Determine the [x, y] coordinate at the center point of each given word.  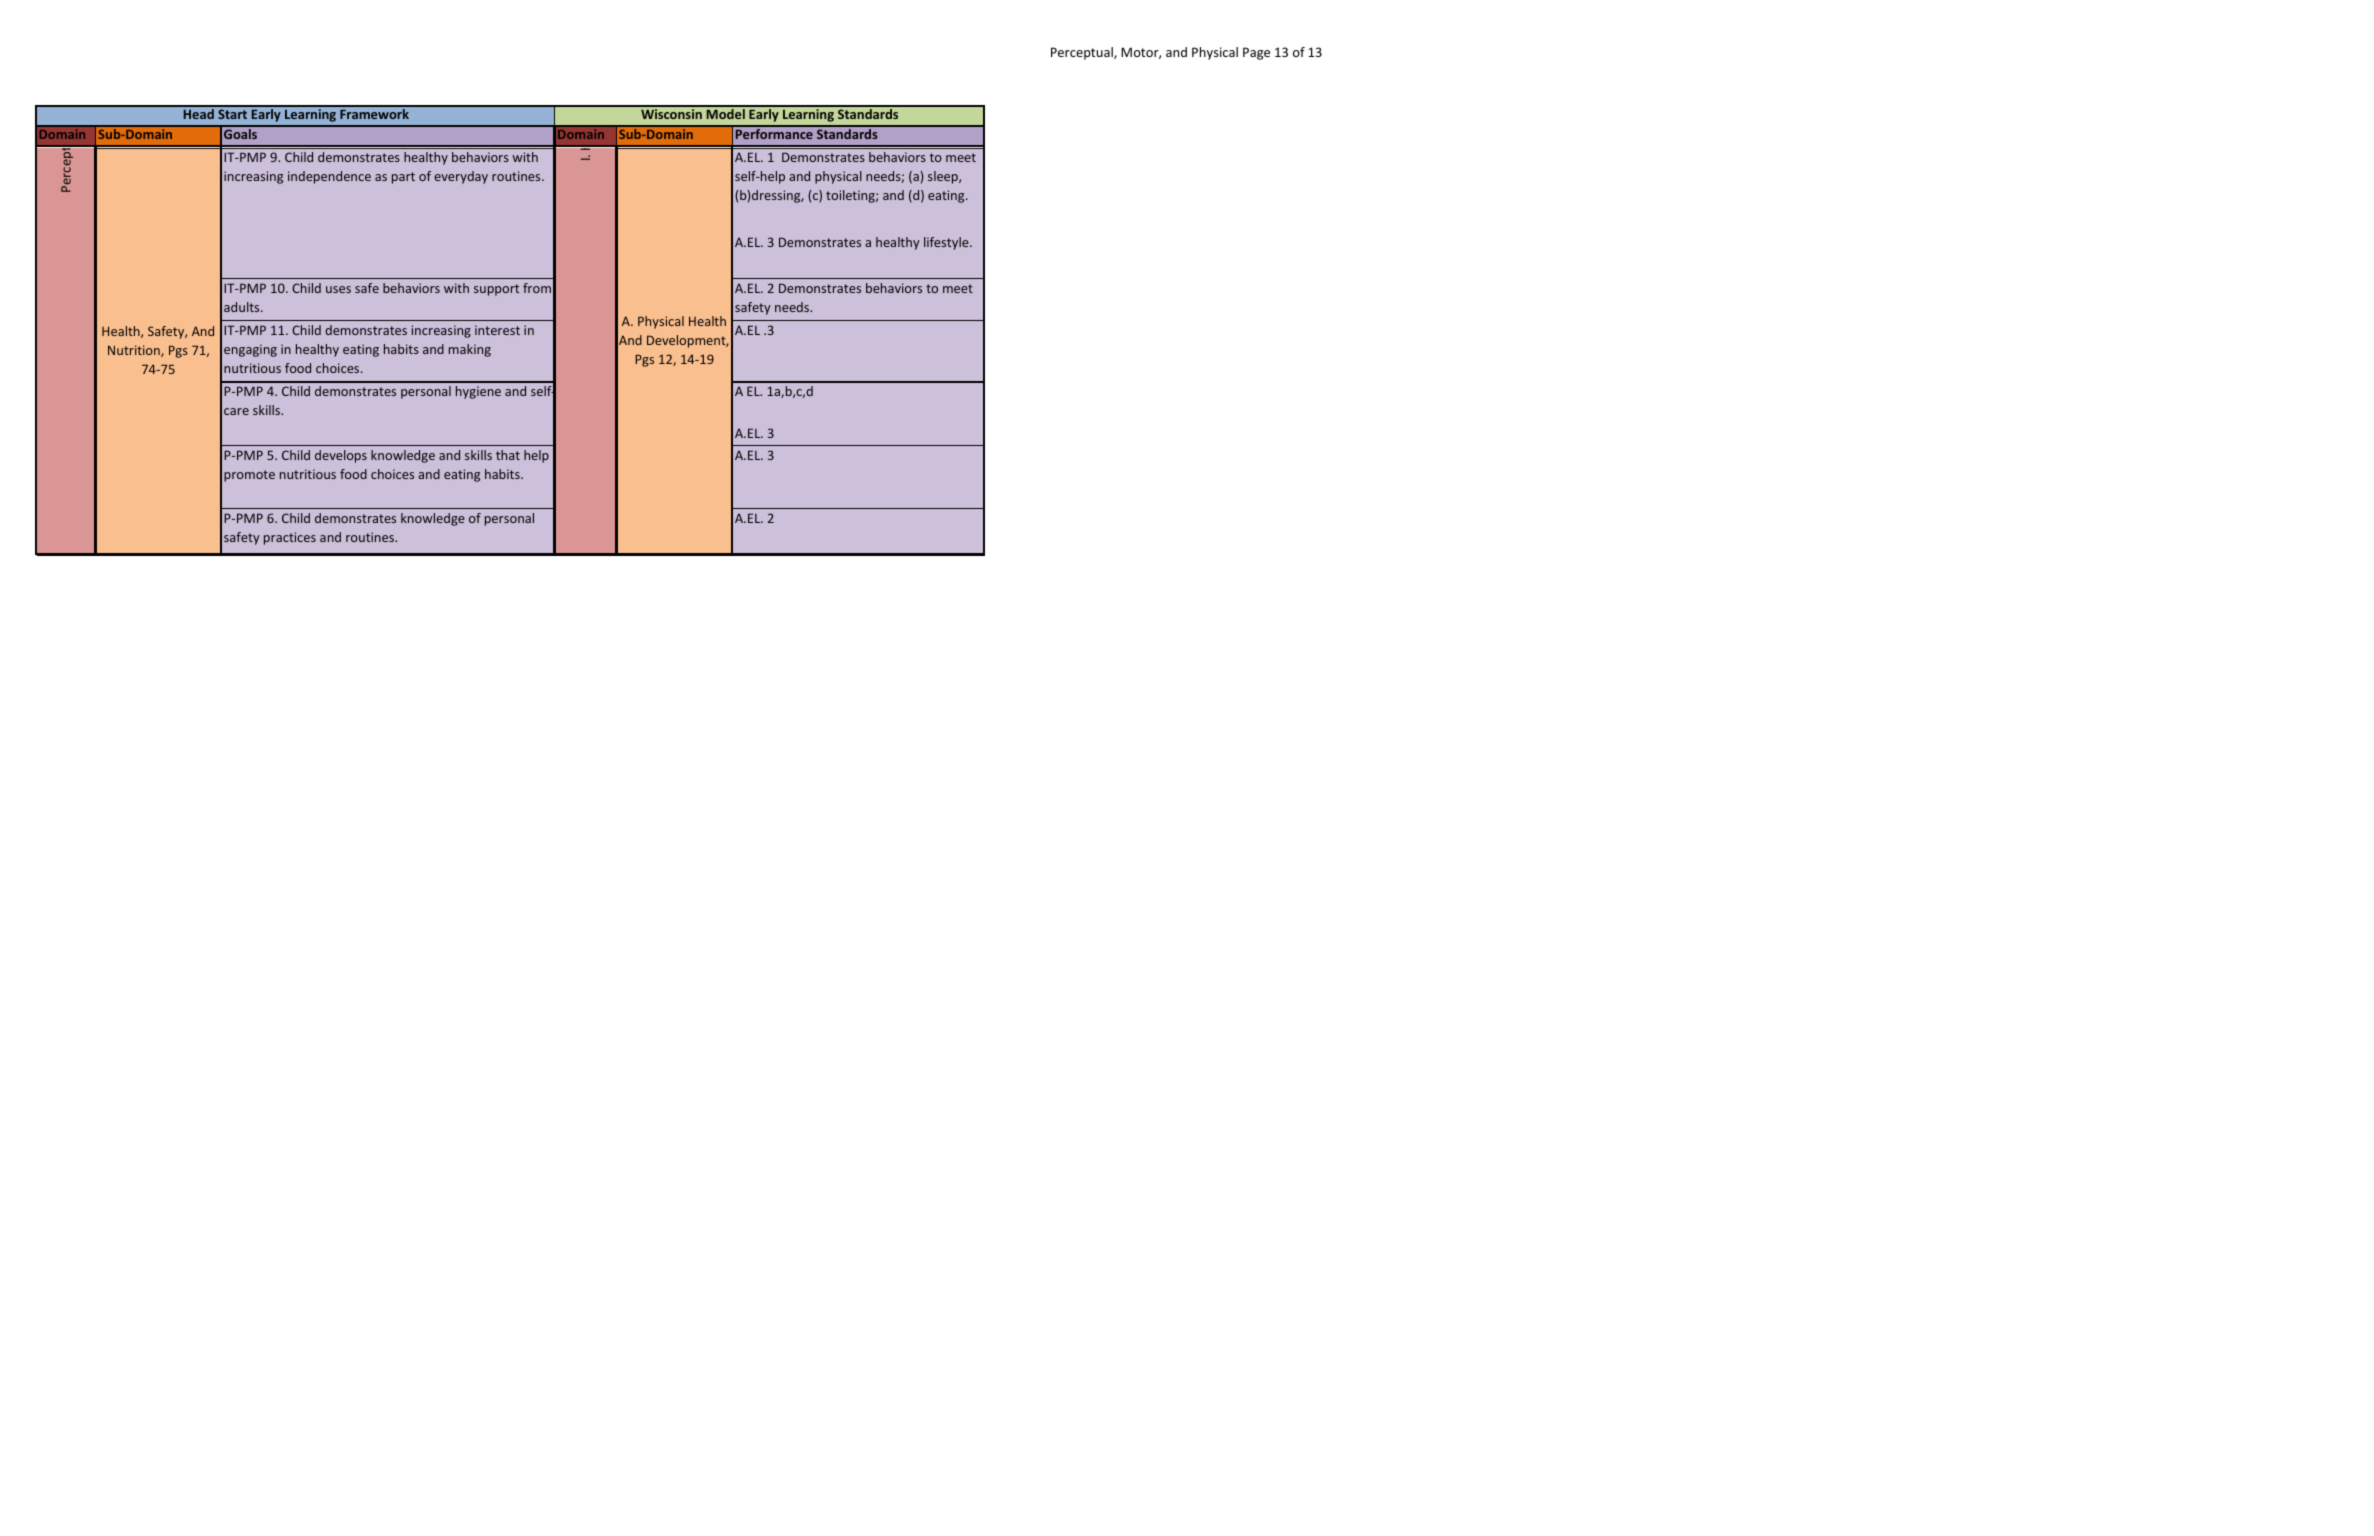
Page [1256, 53]
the [824, 195]
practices [290, 538]
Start [232, 114]
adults [243, 307]
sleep [944, 177]
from [537, 288]
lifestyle [947, 243]
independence [329, 177]
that [508, 455]
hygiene [478, 392]
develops [341, 456]
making [470, 350]
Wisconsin [671, 114]
